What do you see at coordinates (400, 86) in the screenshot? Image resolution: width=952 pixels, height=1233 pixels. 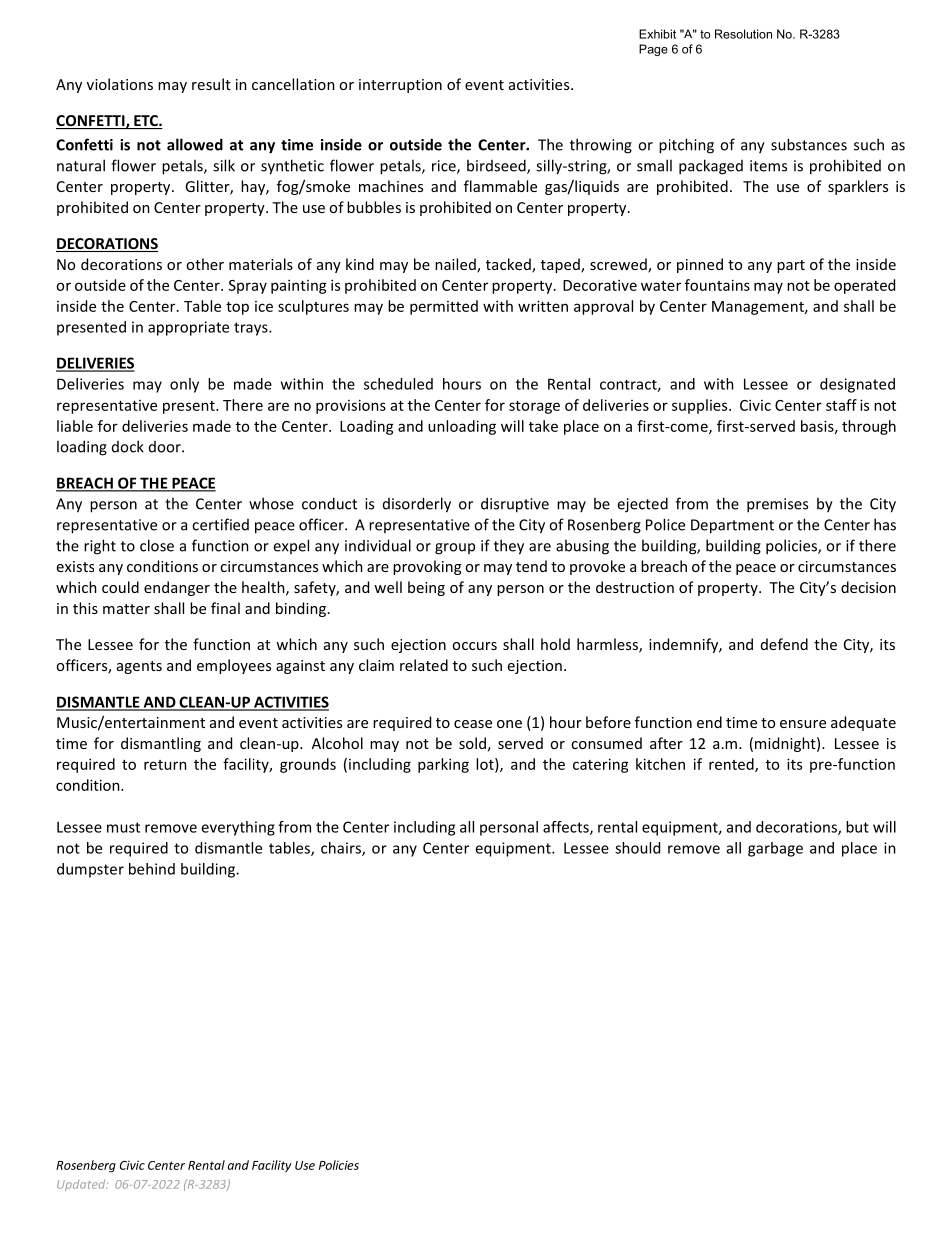 I see `interruption` at bounding box center [400, 86].
